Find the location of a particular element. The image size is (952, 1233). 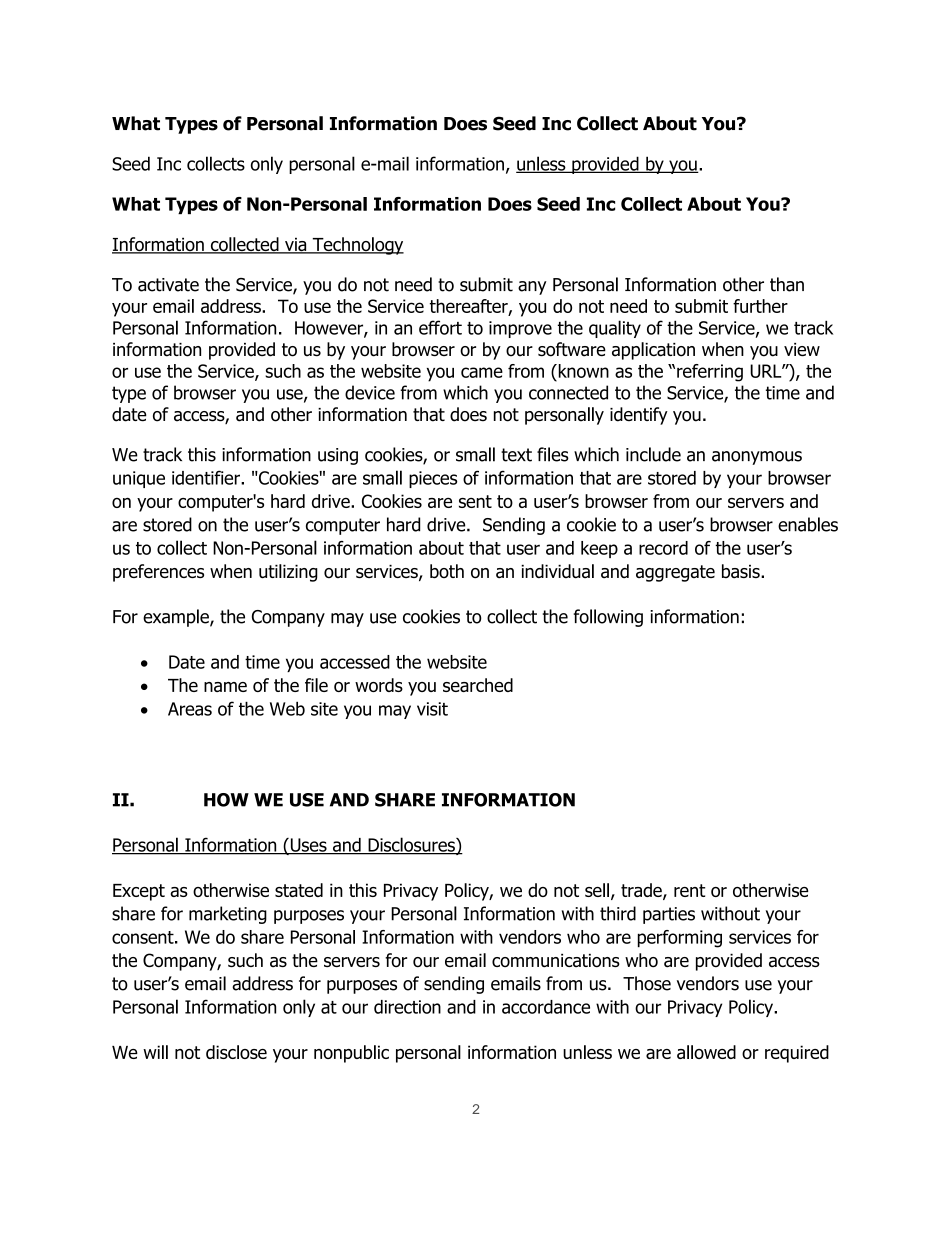

name is located at coordinates (225, 687).
